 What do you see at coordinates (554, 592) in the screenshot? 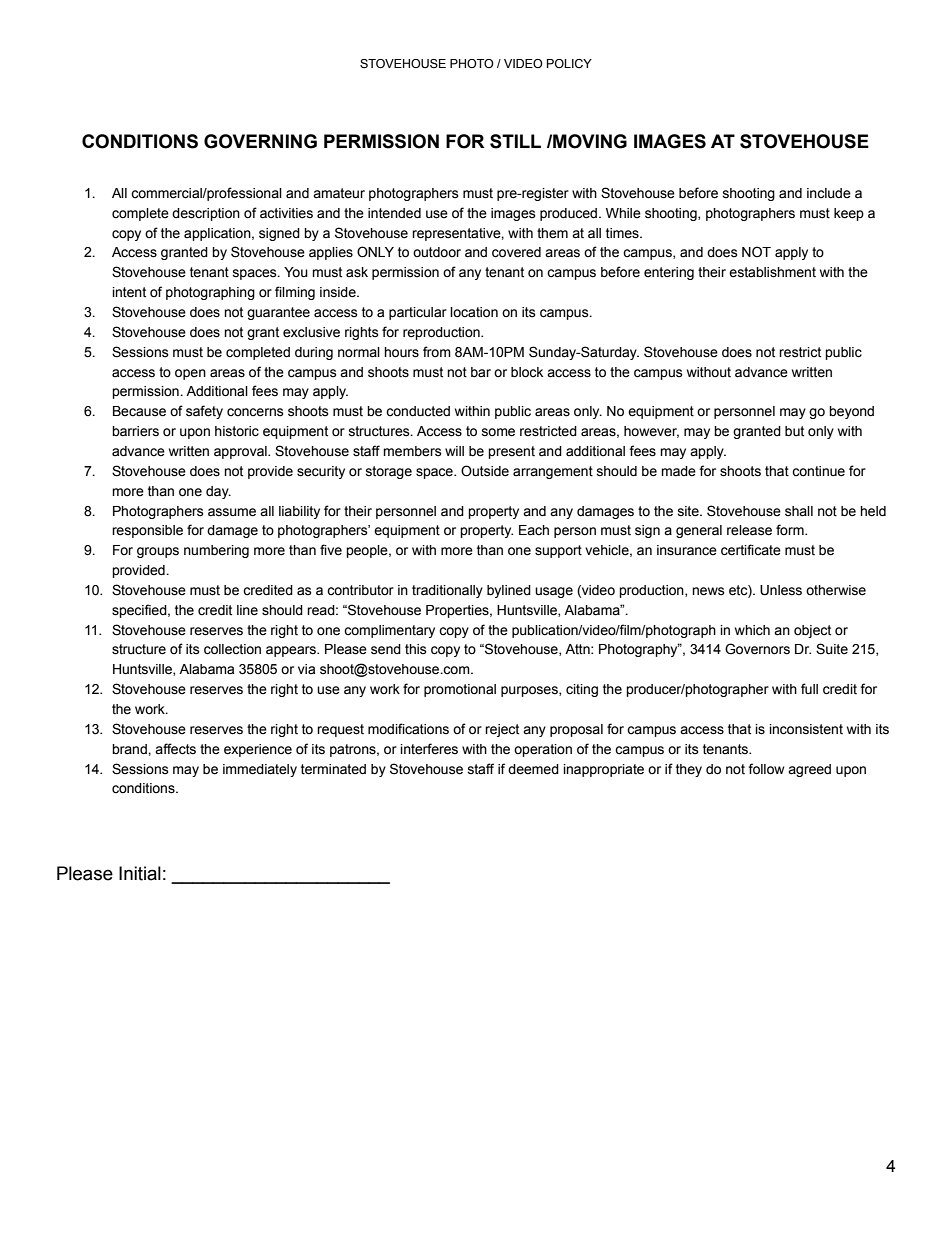
I see `usage` at bounding box center [554, 592].
